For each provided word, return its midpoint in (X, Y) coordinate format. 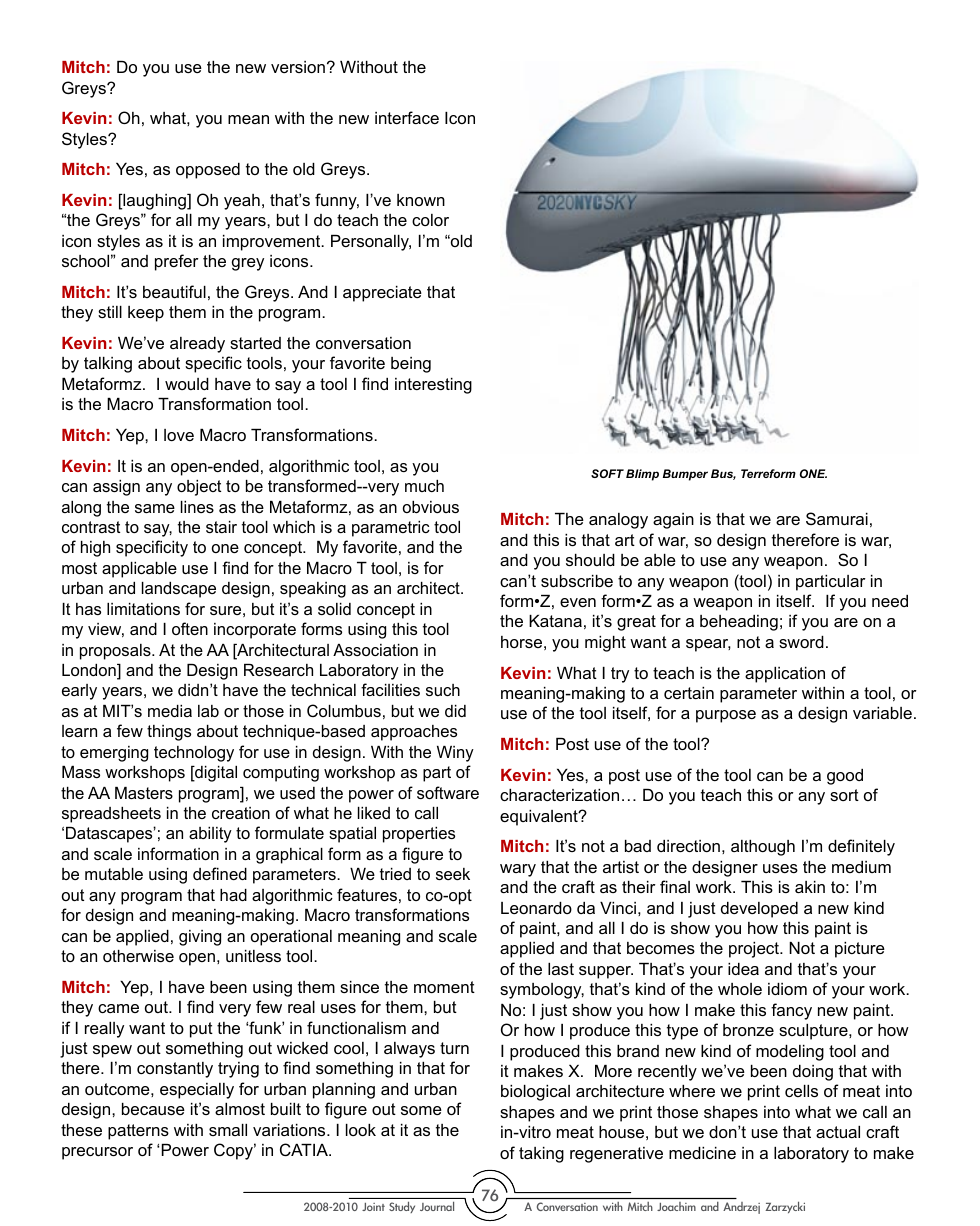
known (421, 200)
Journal (437, 1206)
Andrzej (741, 1208)
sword (801, 642)
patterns (138, 1132)
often (190, 628)
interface (407, 117)
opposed (208, 171)
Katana (555, 621)
